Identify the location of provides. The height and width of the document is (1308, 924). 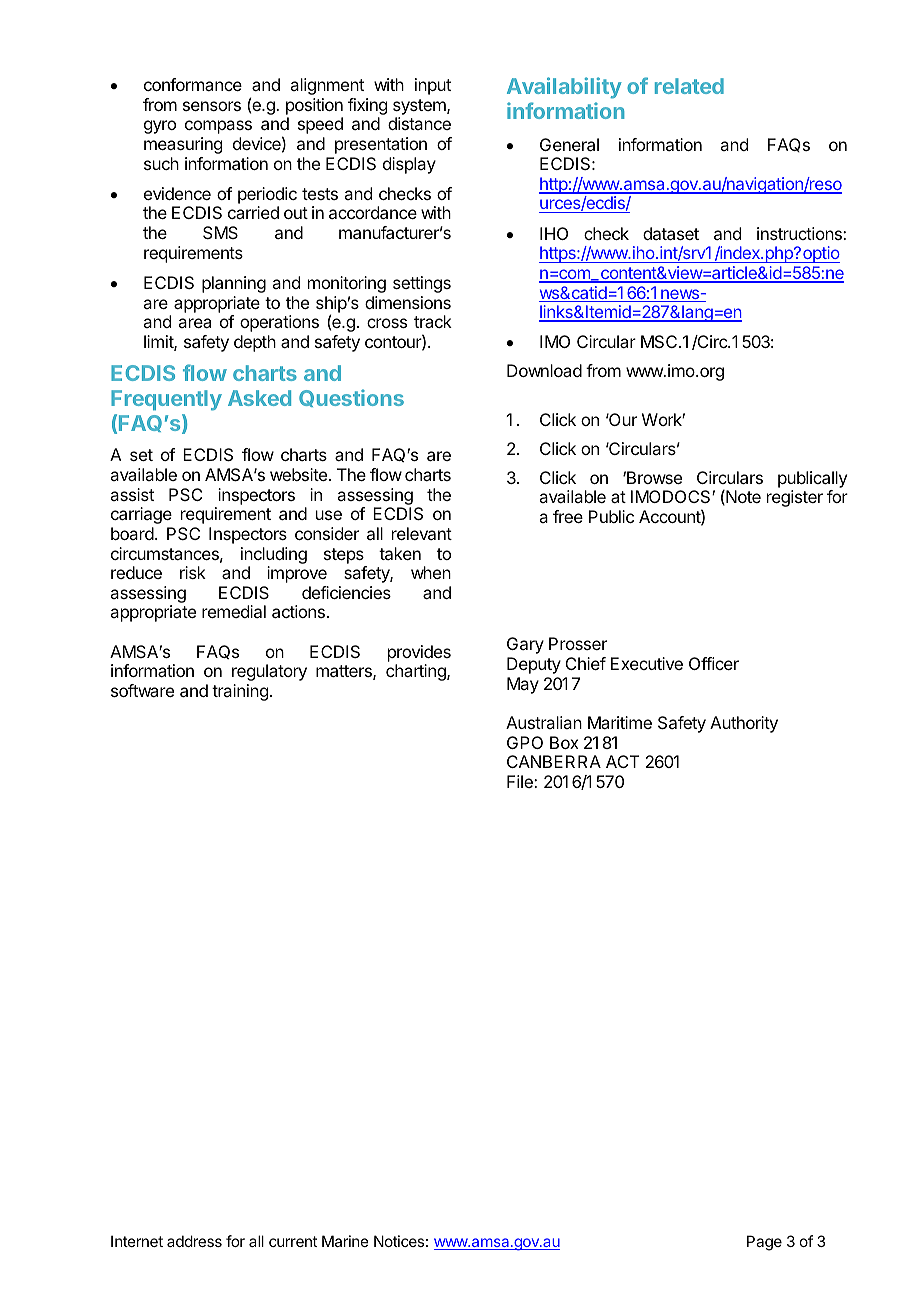
(419, 653).
